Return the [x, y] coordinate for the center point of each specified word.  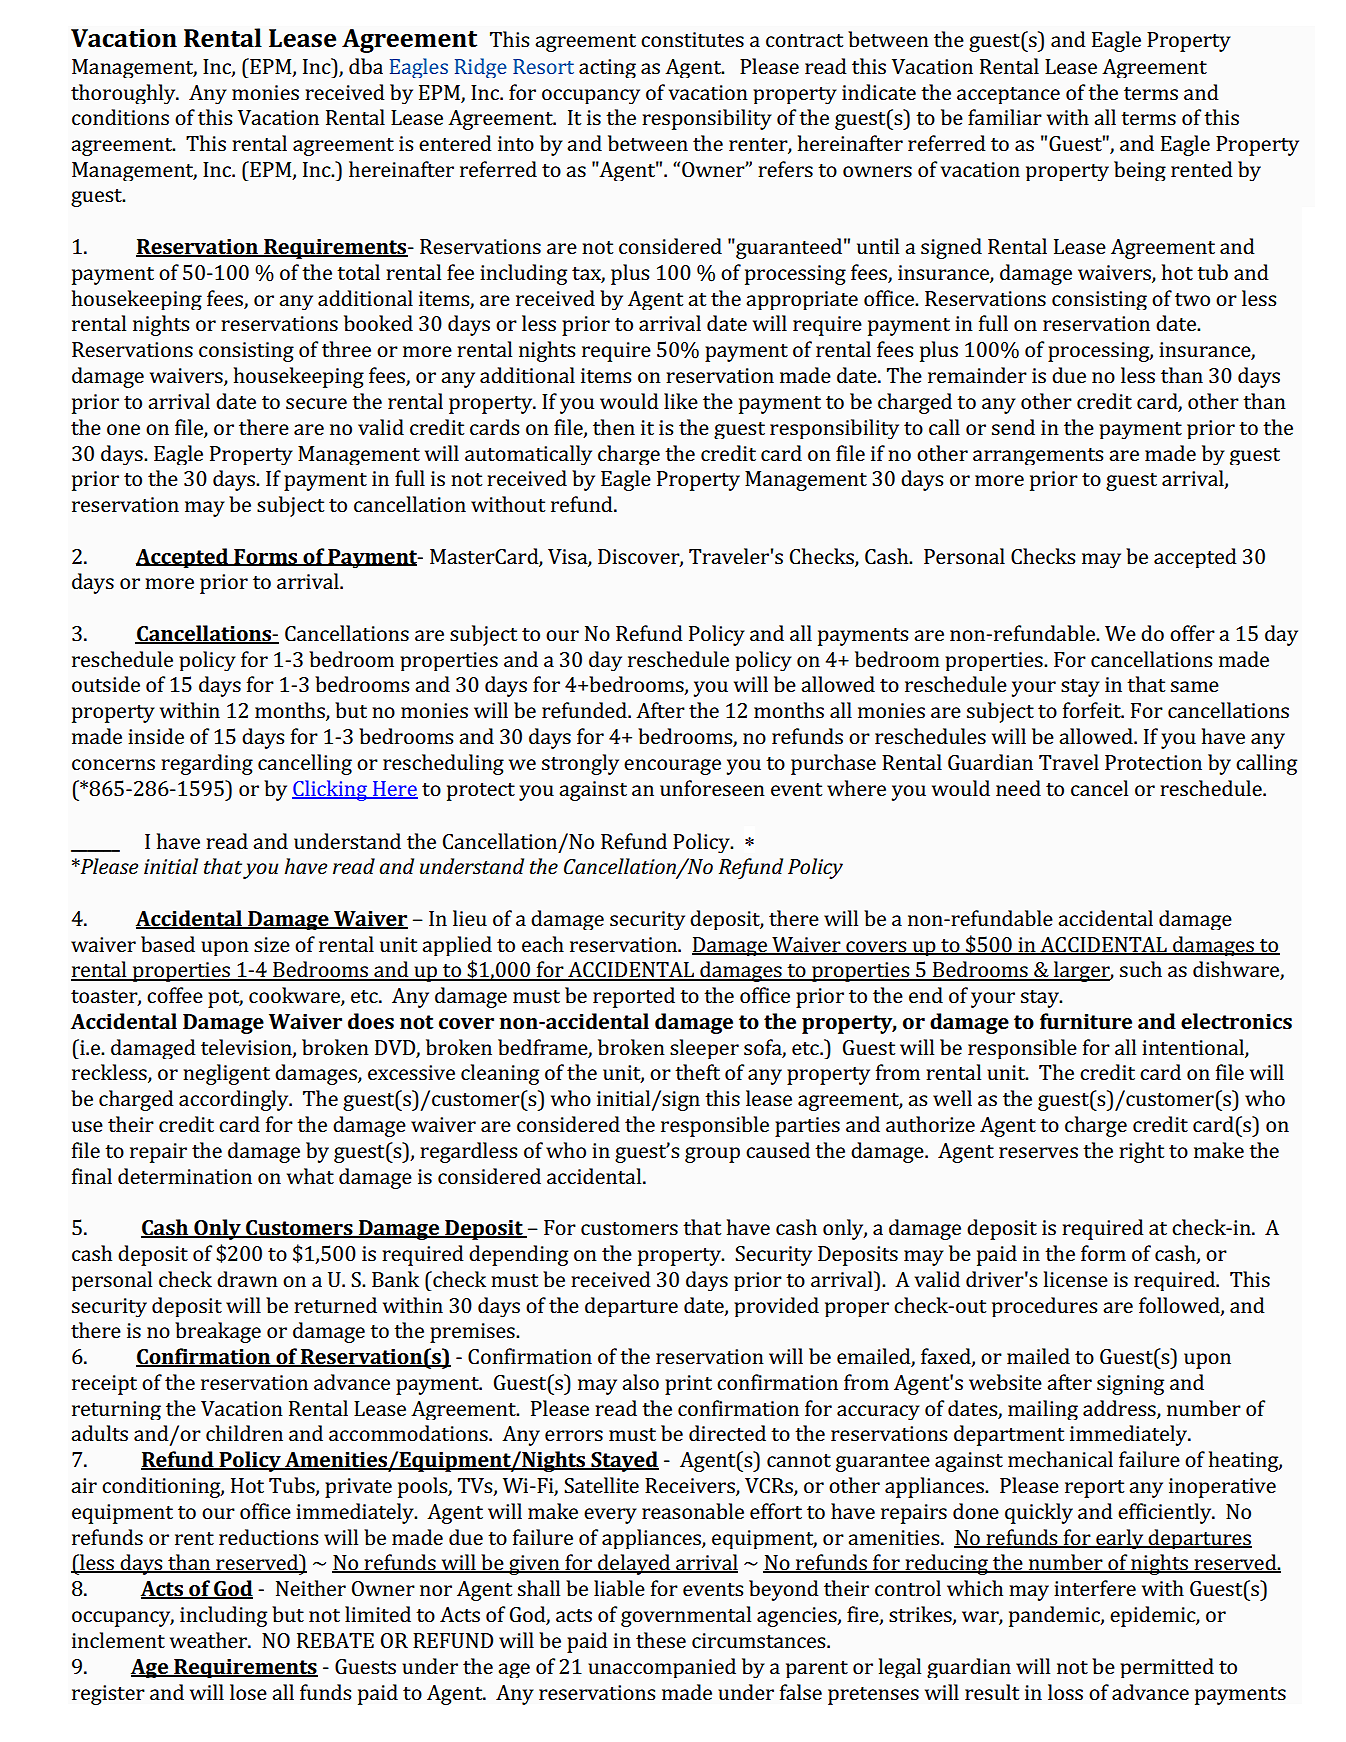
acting [607, 68]
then [614, 427]
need [1018, 788]
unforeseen [712, 788]
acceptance [1008, 95]
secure [316, 403]
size [272, 944]
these [661, 1640]
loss [1065, 1692]
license [1076, 1279]
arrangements [1038, 456]
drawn [247, 1279]
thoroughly [124, 94]
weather [209, 1640]
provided [776, 1307]
